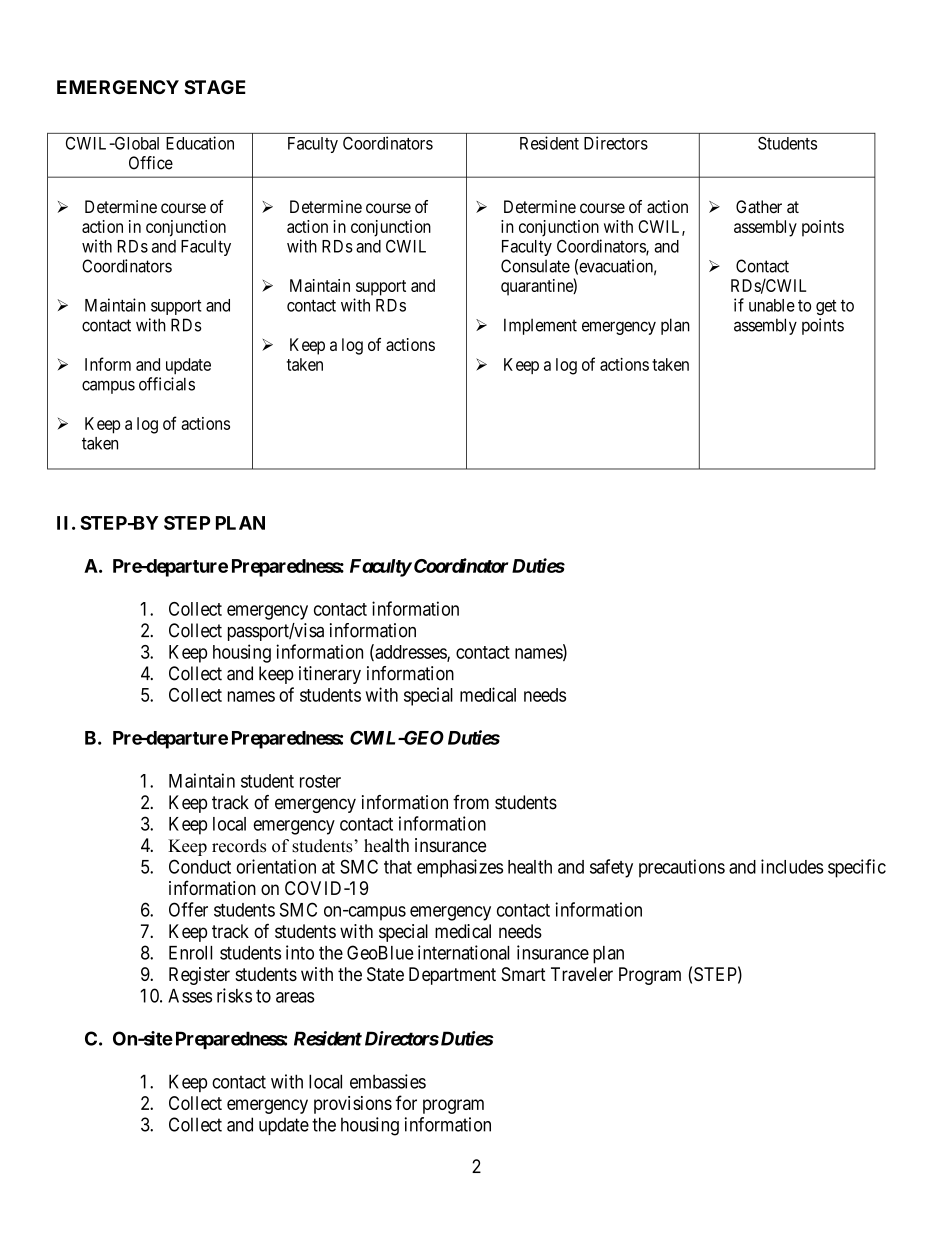  I want to click on STAGE, so click(215, 87).
